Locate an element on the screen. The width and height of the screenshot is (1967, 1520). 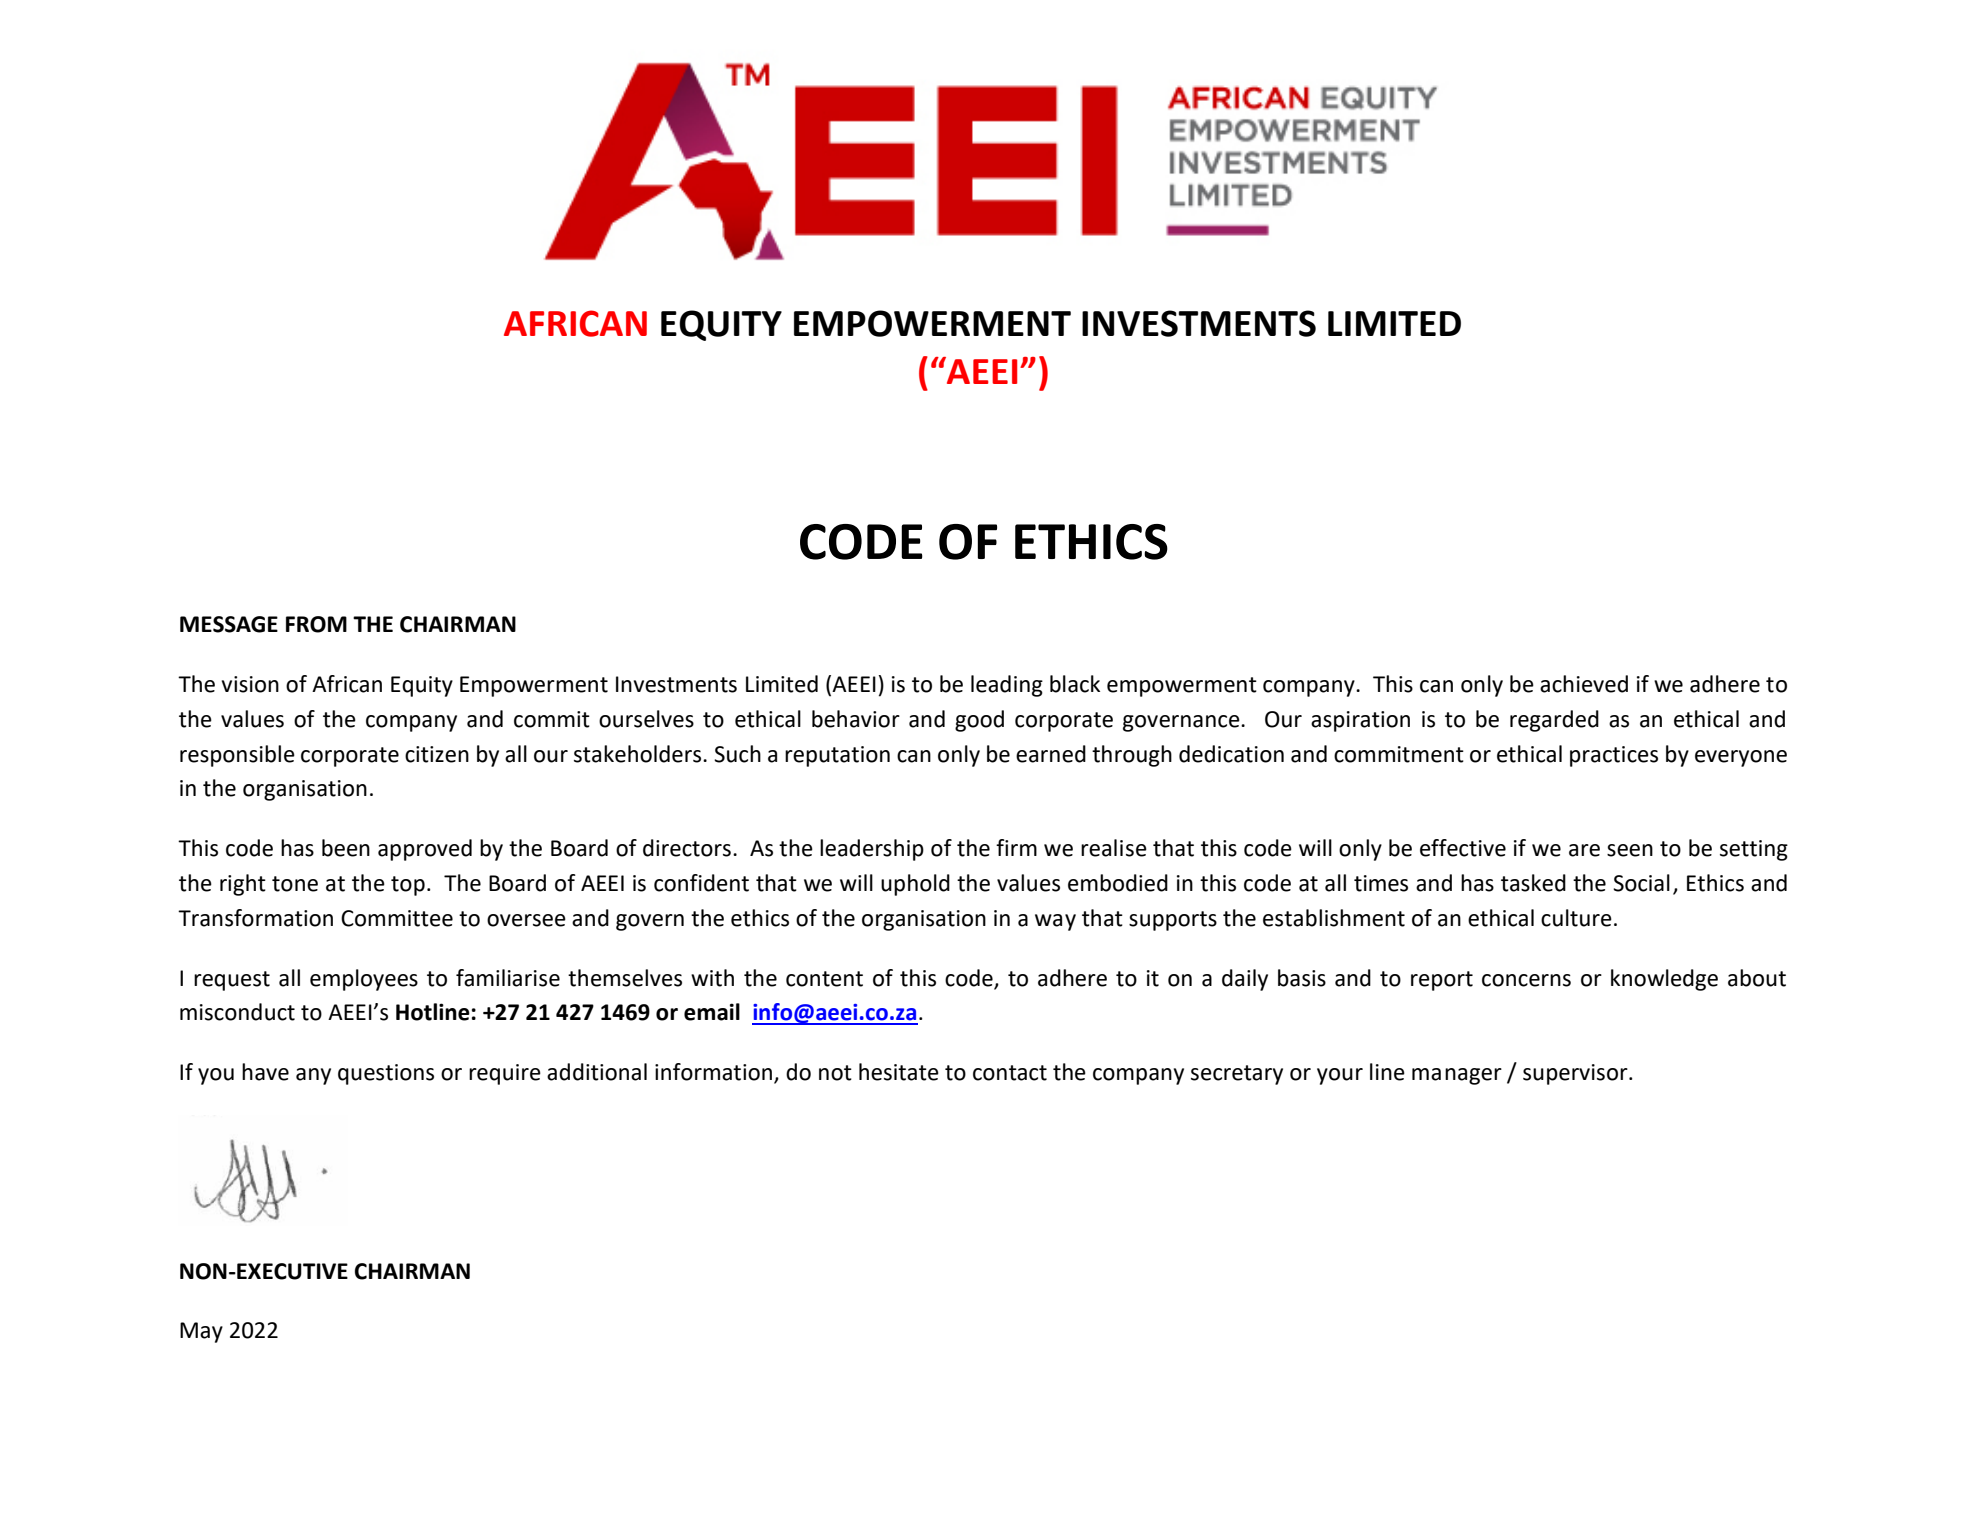
achieved is located at coordinates (1584, 684).
